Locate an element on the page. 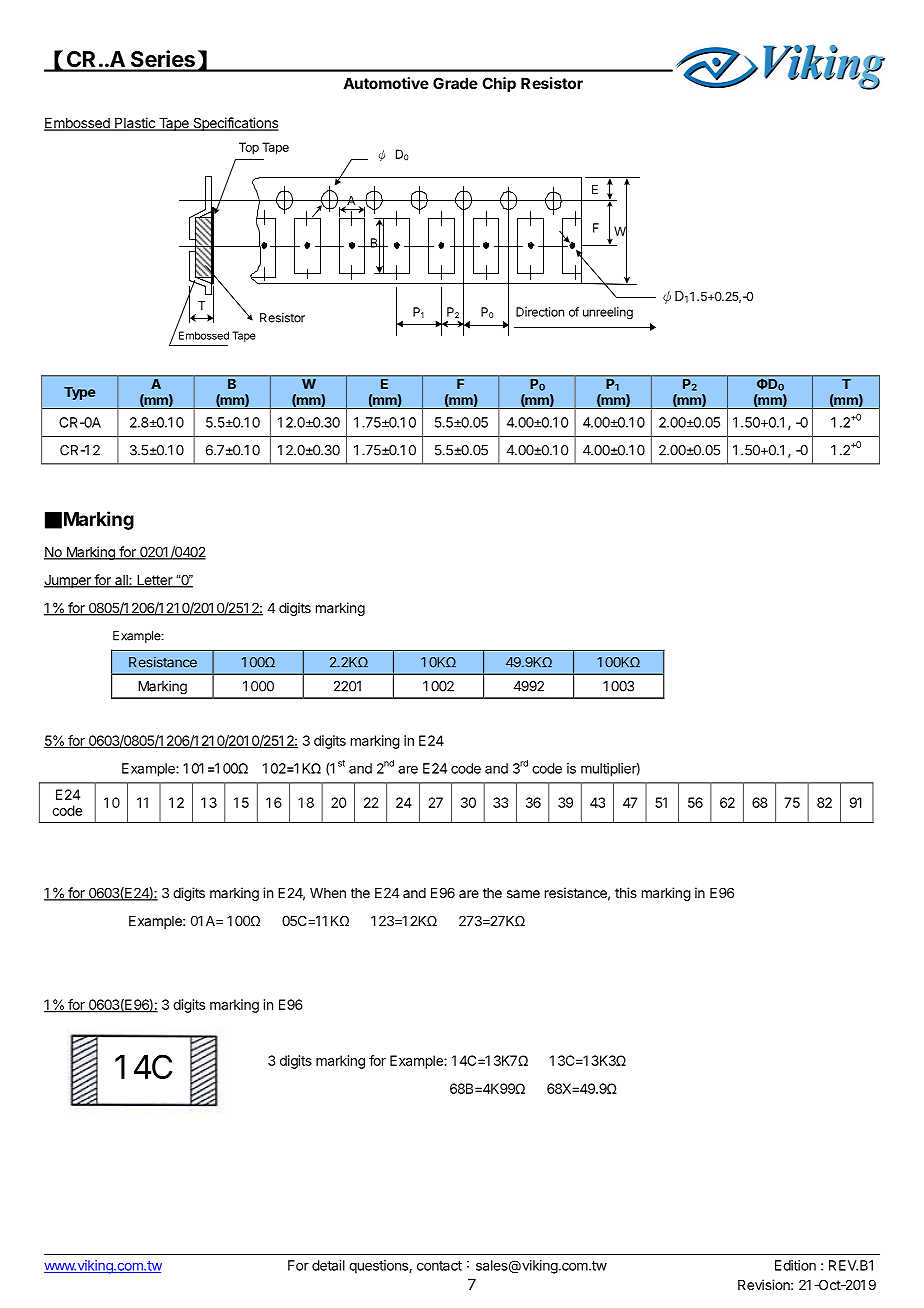 Image resolution: width=924 pixels, height=1308 pixels. same is located at coordinates (523, 894).
